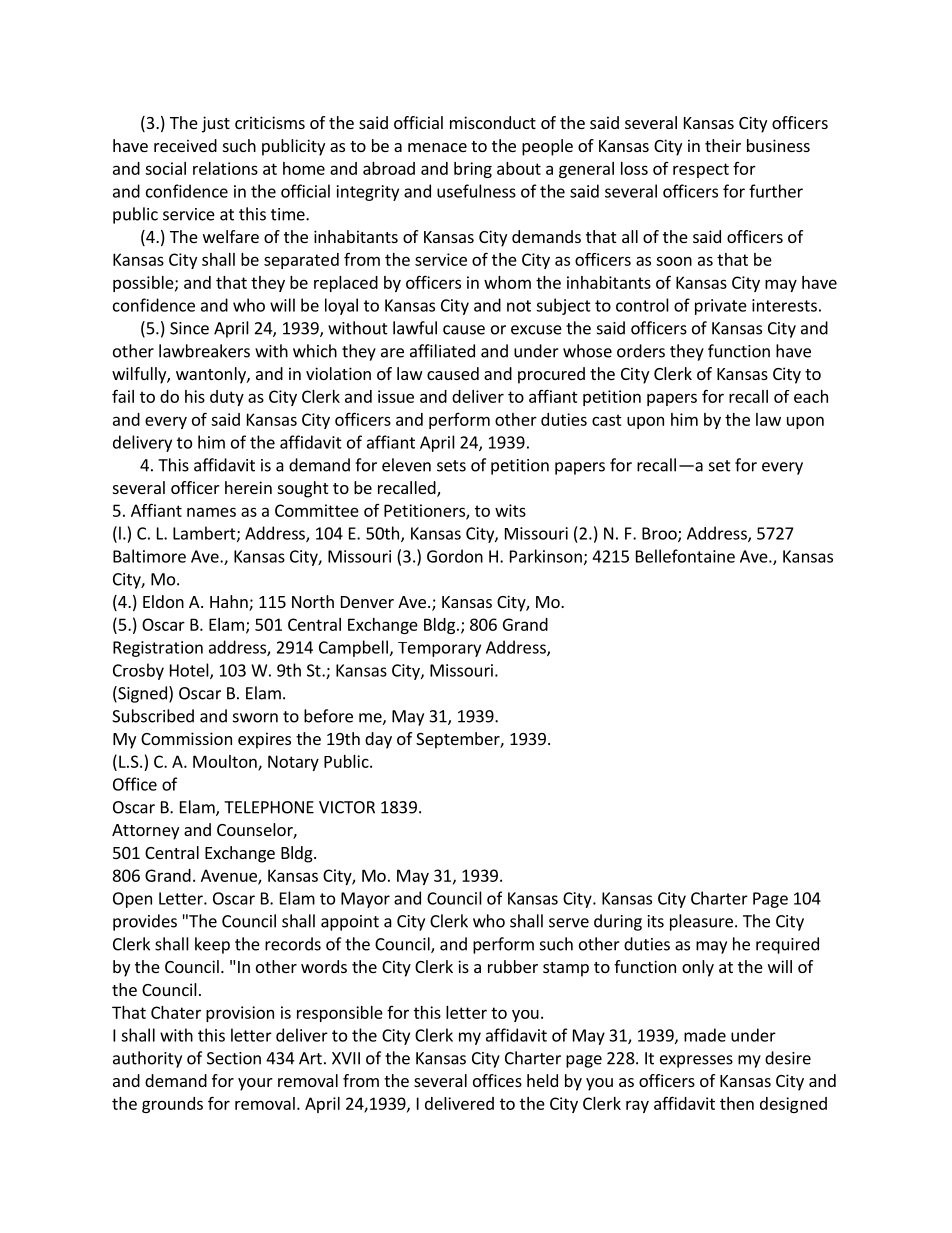  What do you see at coordinates (542, 1080) in the page?
I see `held` at bounding box center [542, 1080].
